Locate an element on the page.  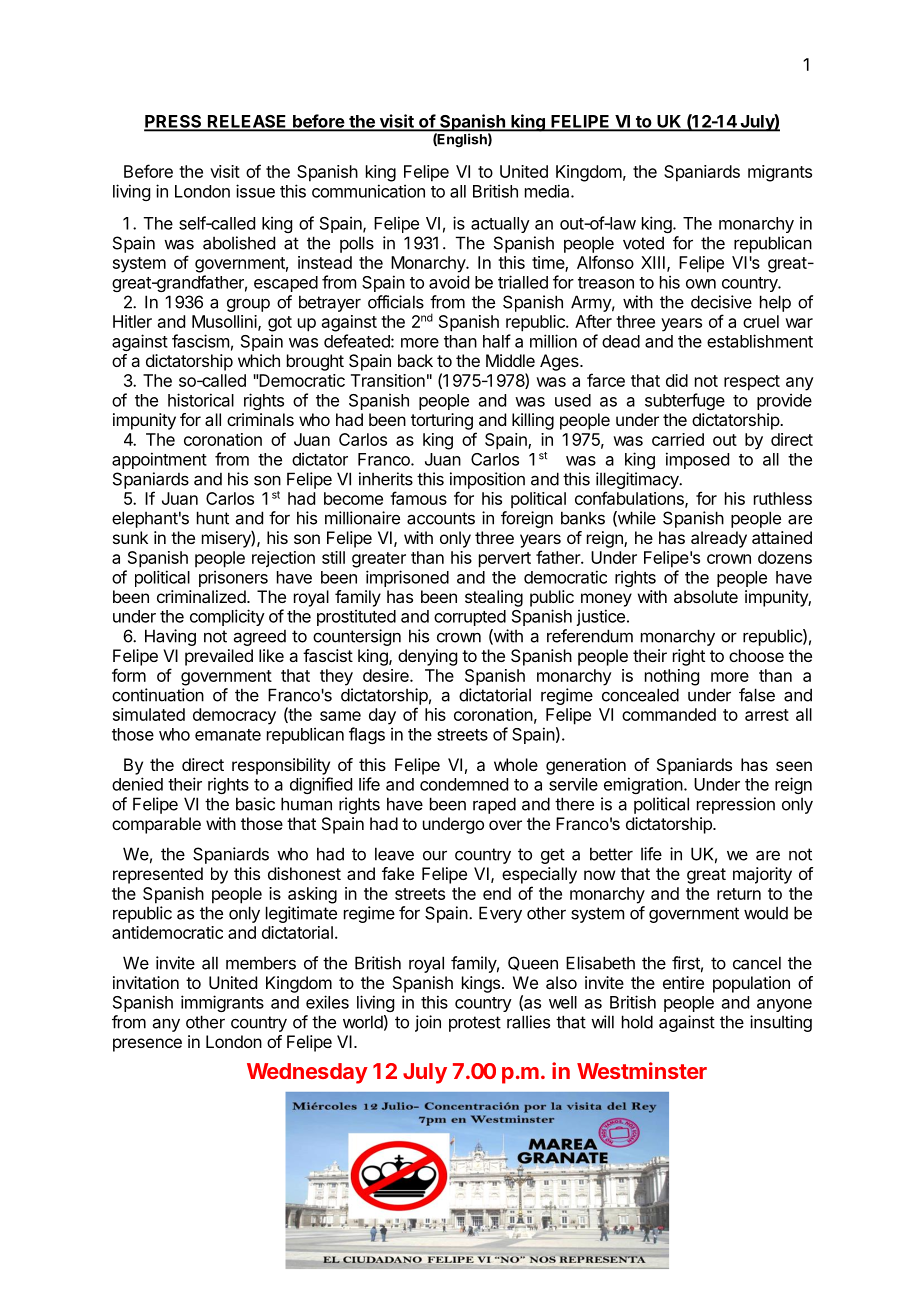
condemned is located at coordinates (464, 784).
